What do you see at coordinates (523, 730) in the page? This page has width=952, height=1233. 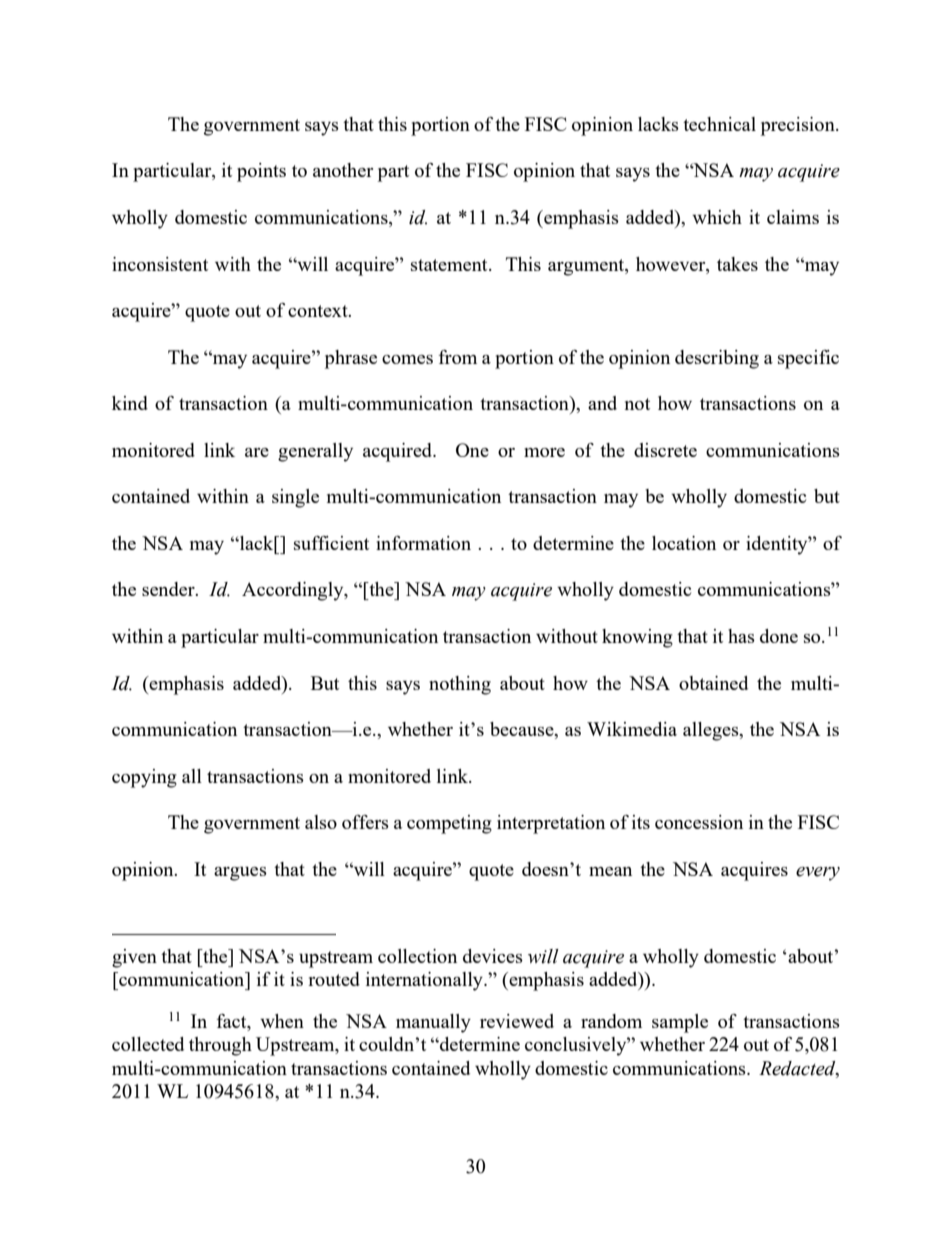 I see `because` at bounding box center [523, 730].
